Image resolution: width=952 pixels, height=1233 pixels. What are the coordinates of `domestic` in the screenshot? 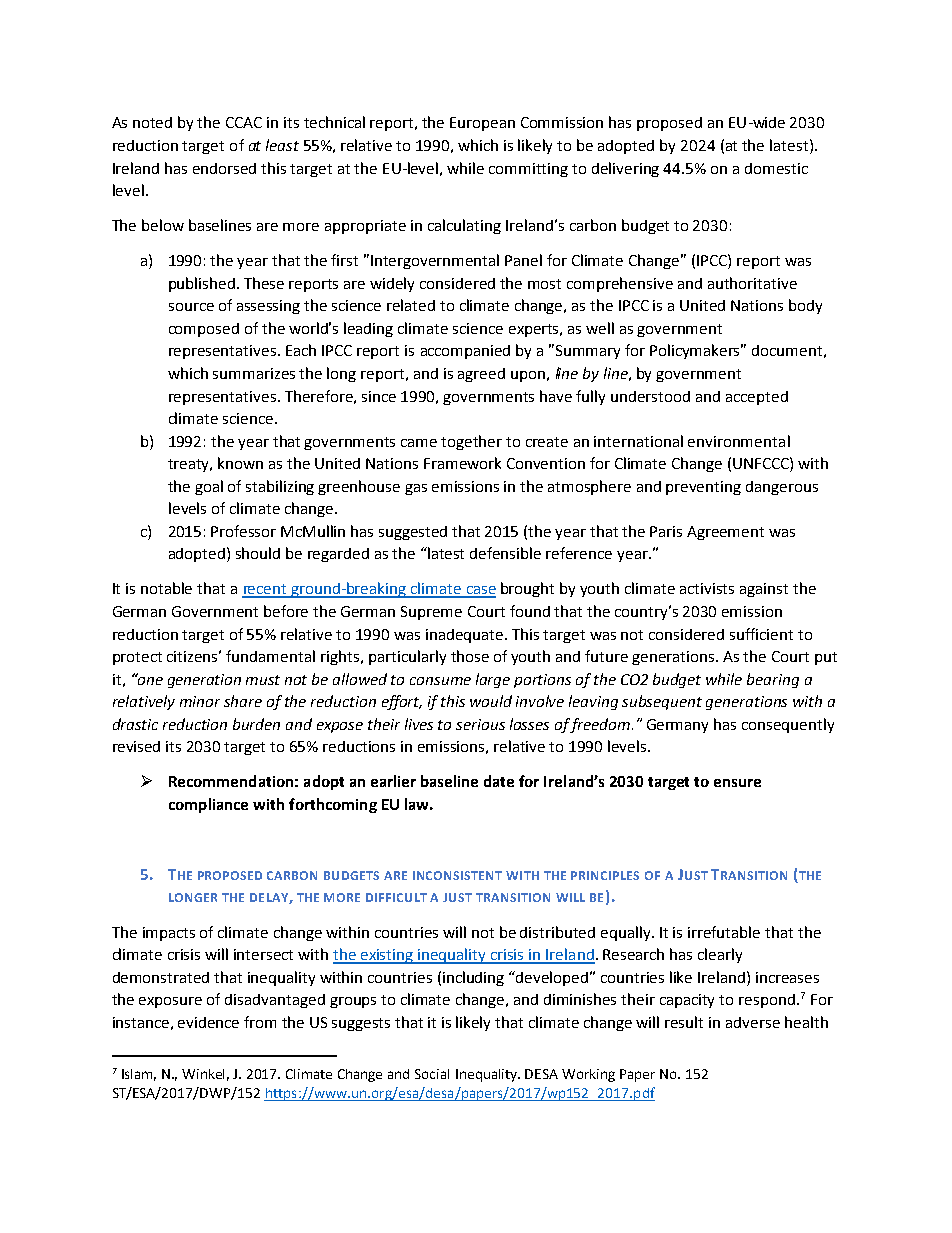 It's located at (776, 168).
